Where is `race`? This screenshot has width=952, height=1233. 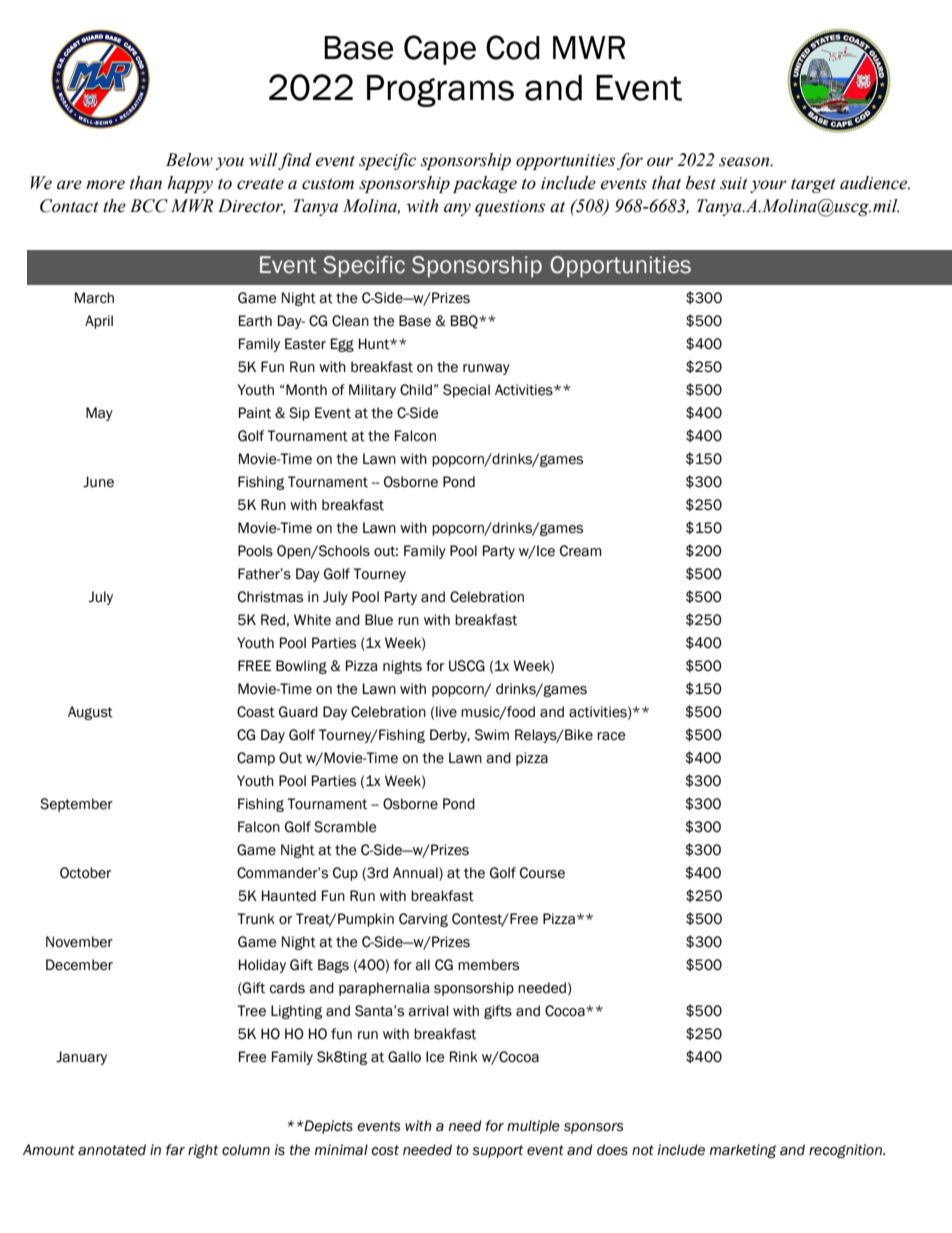 race is located at coordinates (611, 736).
